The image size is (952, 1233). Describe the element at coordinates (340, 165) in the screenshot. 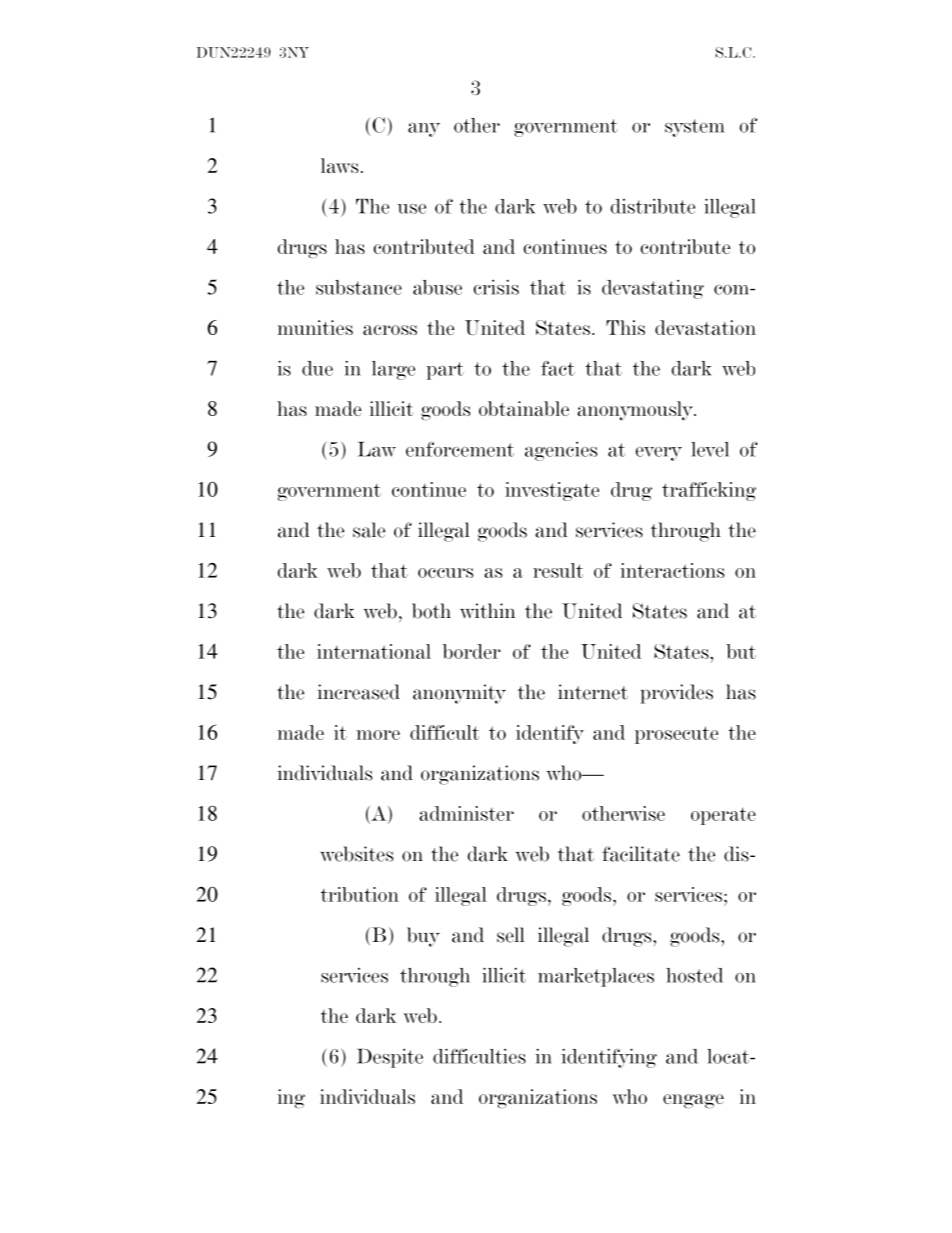

I see `laws` at that location.
